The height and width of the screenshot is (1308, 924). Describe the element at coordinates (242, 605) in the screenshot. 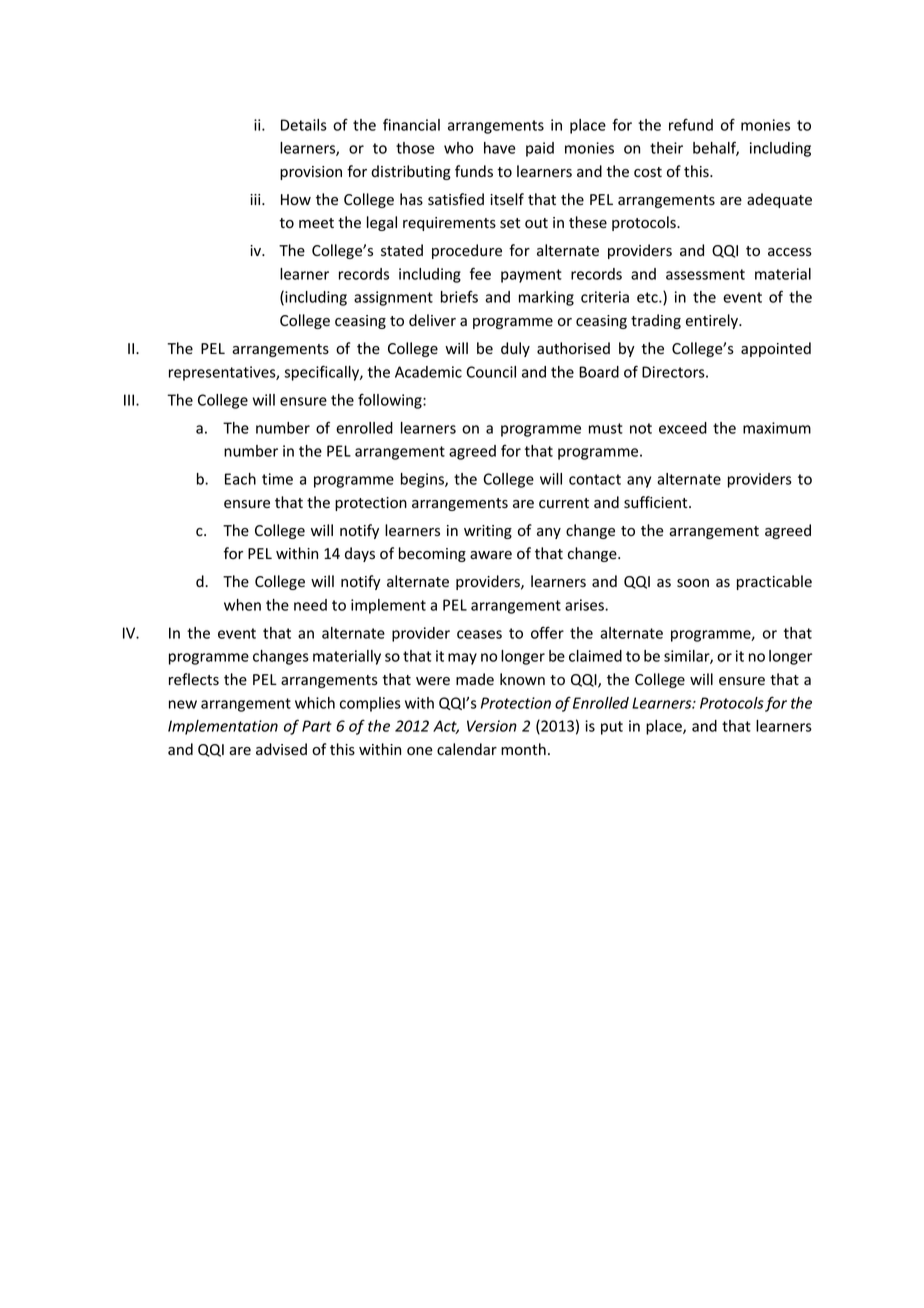

I see `when` at that location.
